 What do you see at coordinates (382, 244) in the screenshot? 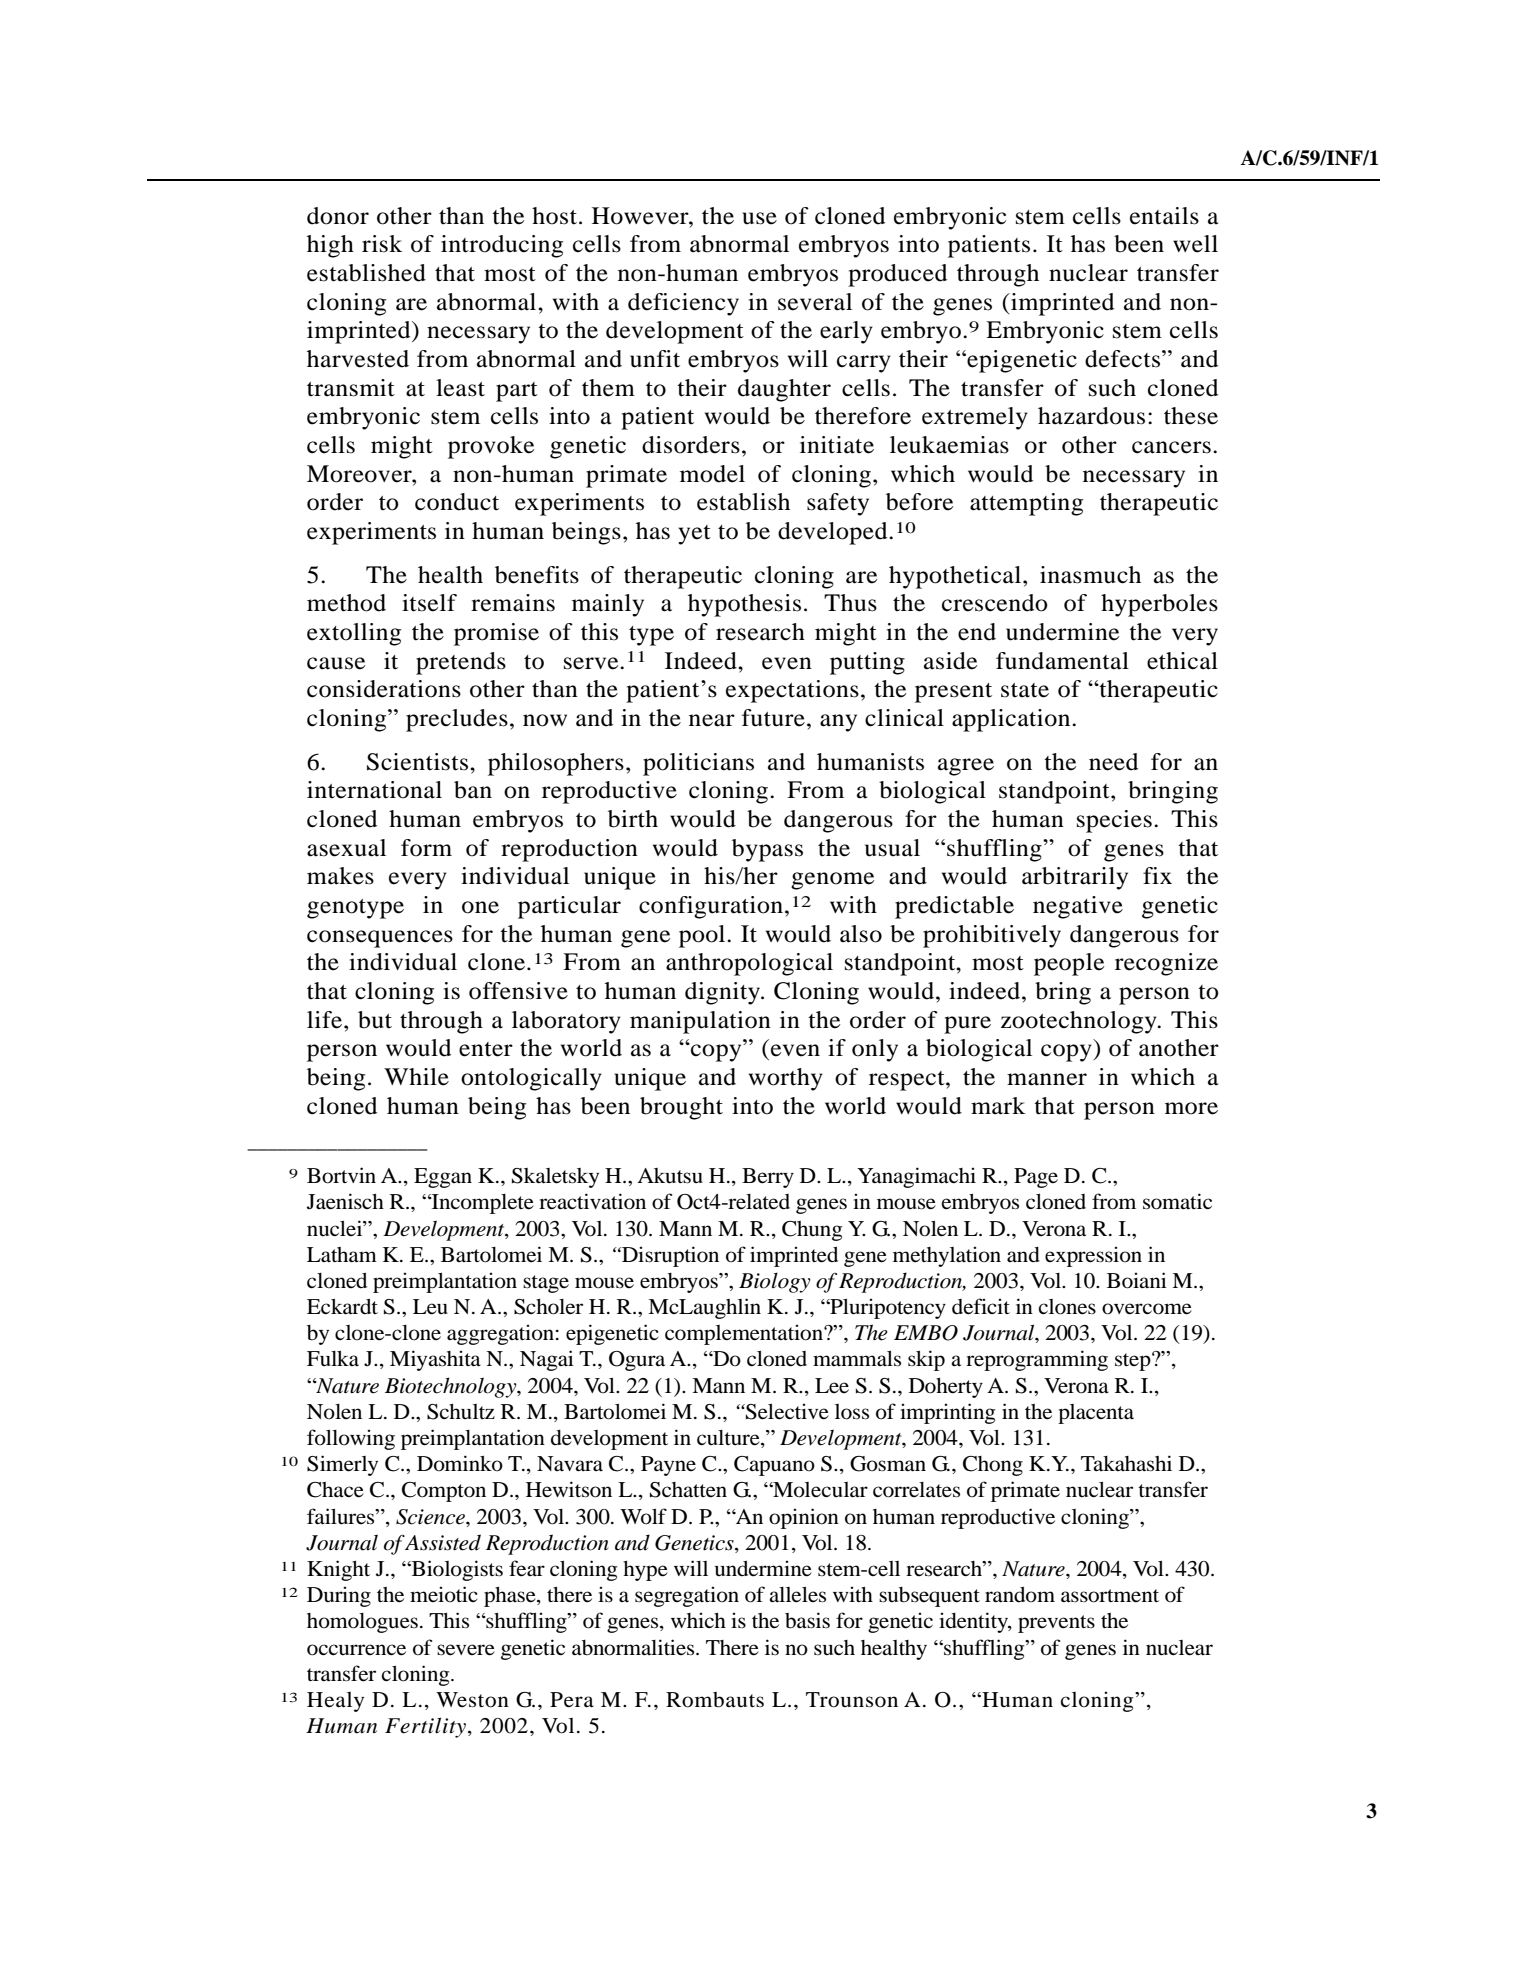
I see `risk` at bounding box center [382, 244].
